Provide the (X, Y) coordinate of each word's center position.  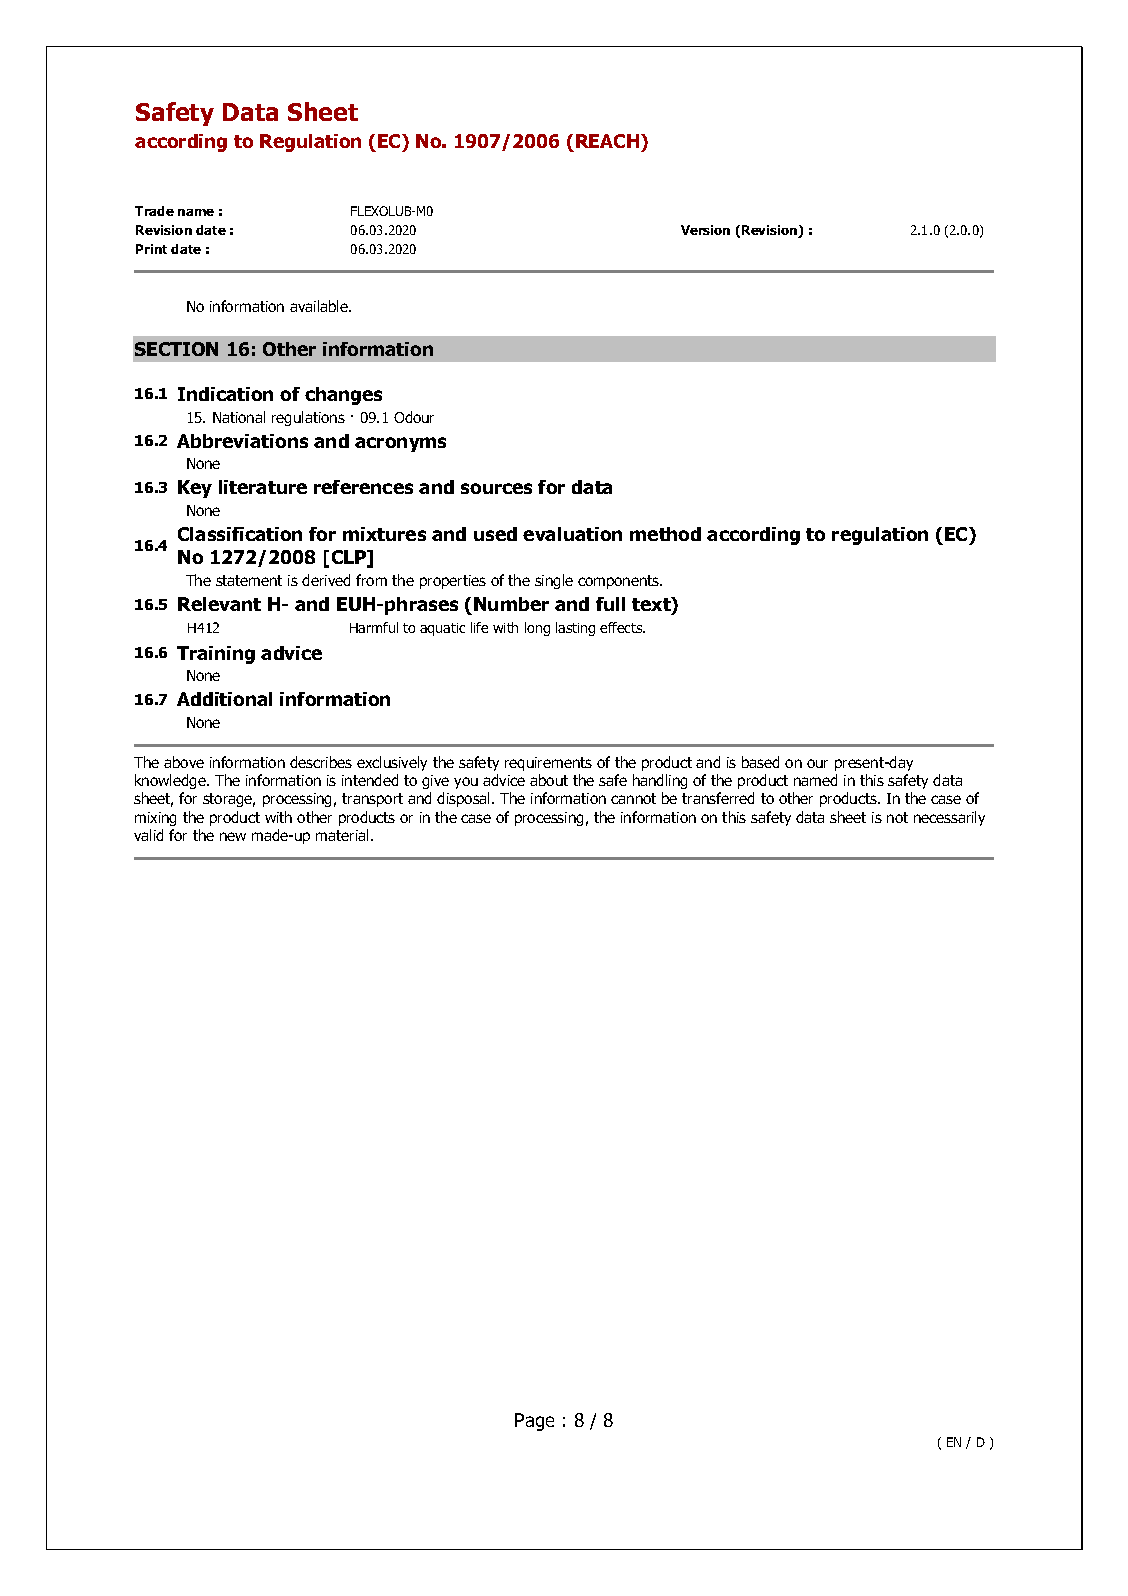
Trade (154, 211)
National (239, 417)
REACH (609, 141)
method (665, 534)
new (233, 836)
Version (705, 230)
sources (496, 488)
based (760, 762)
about (549, 780)
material (344, 835)
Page (534, 1422)
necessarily (949, 818)
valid (148, 835)
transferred (718, 798)
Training (216, 655)
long (537, 629)
